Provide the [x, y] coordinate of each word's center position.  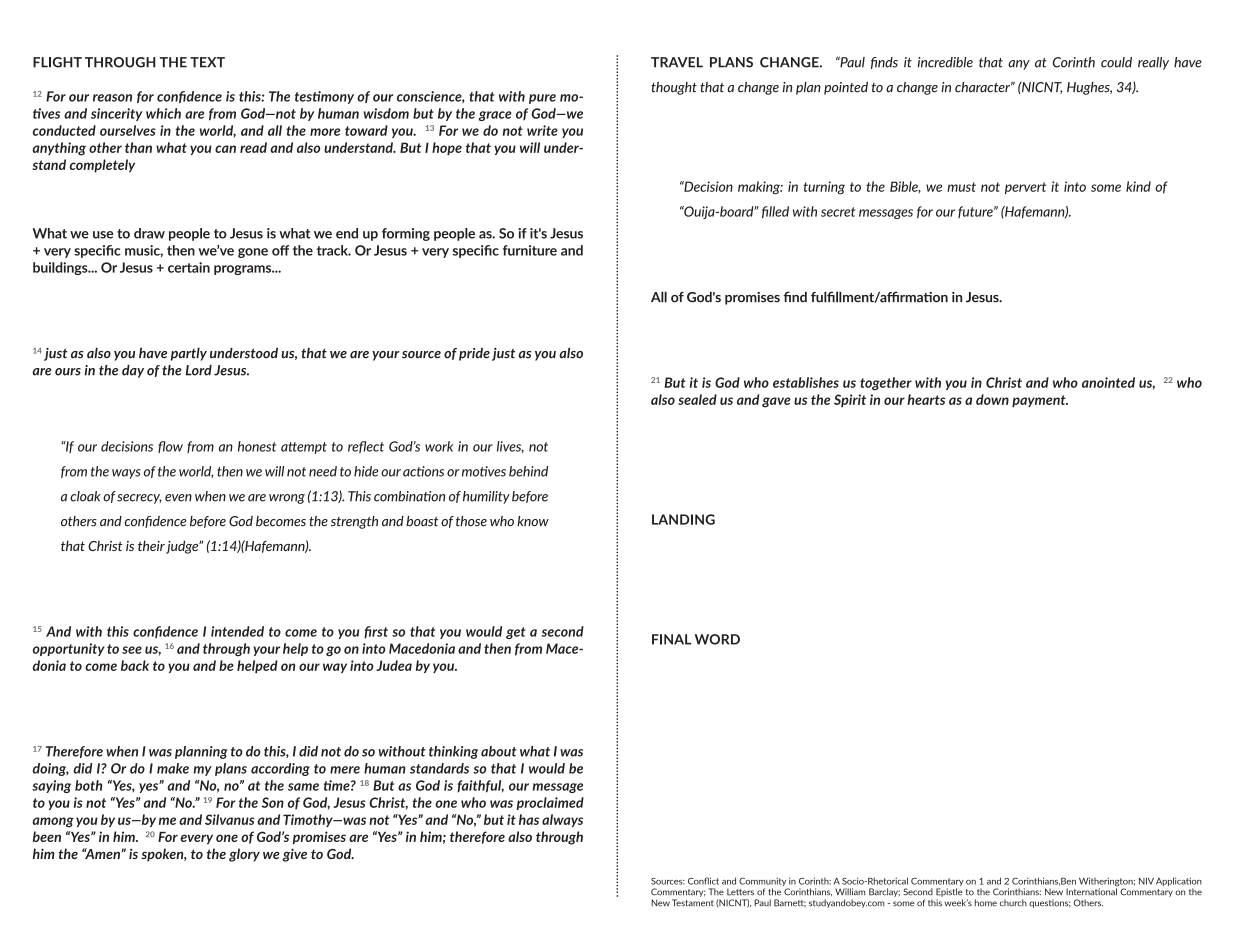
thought [674, 88]
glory [244, 855]
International [1091, 892]
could [1116, 62]
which [163, 113]
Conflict [703, 881]
